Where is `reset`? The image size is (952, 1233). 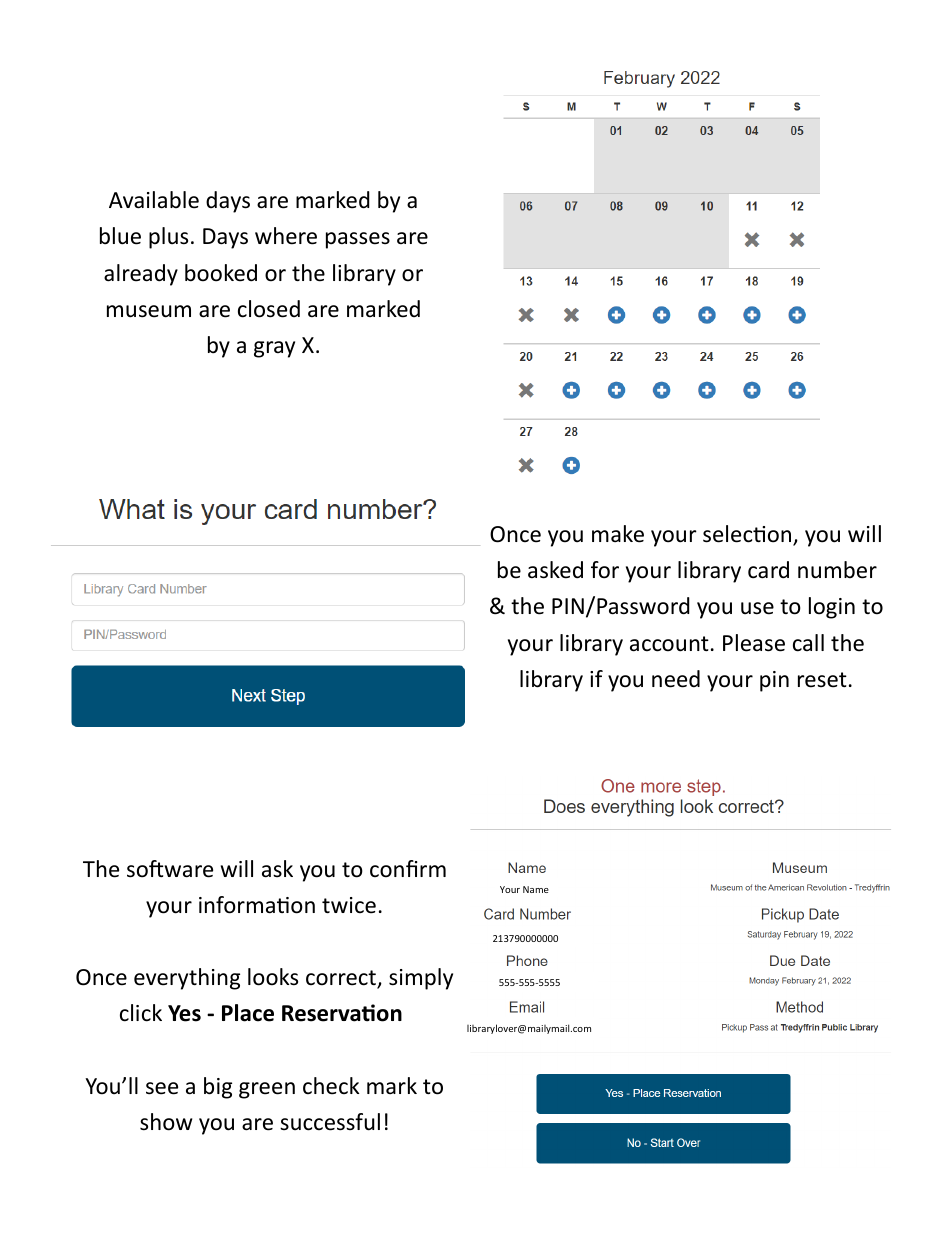 reset is located at coordinates (822, 680).
